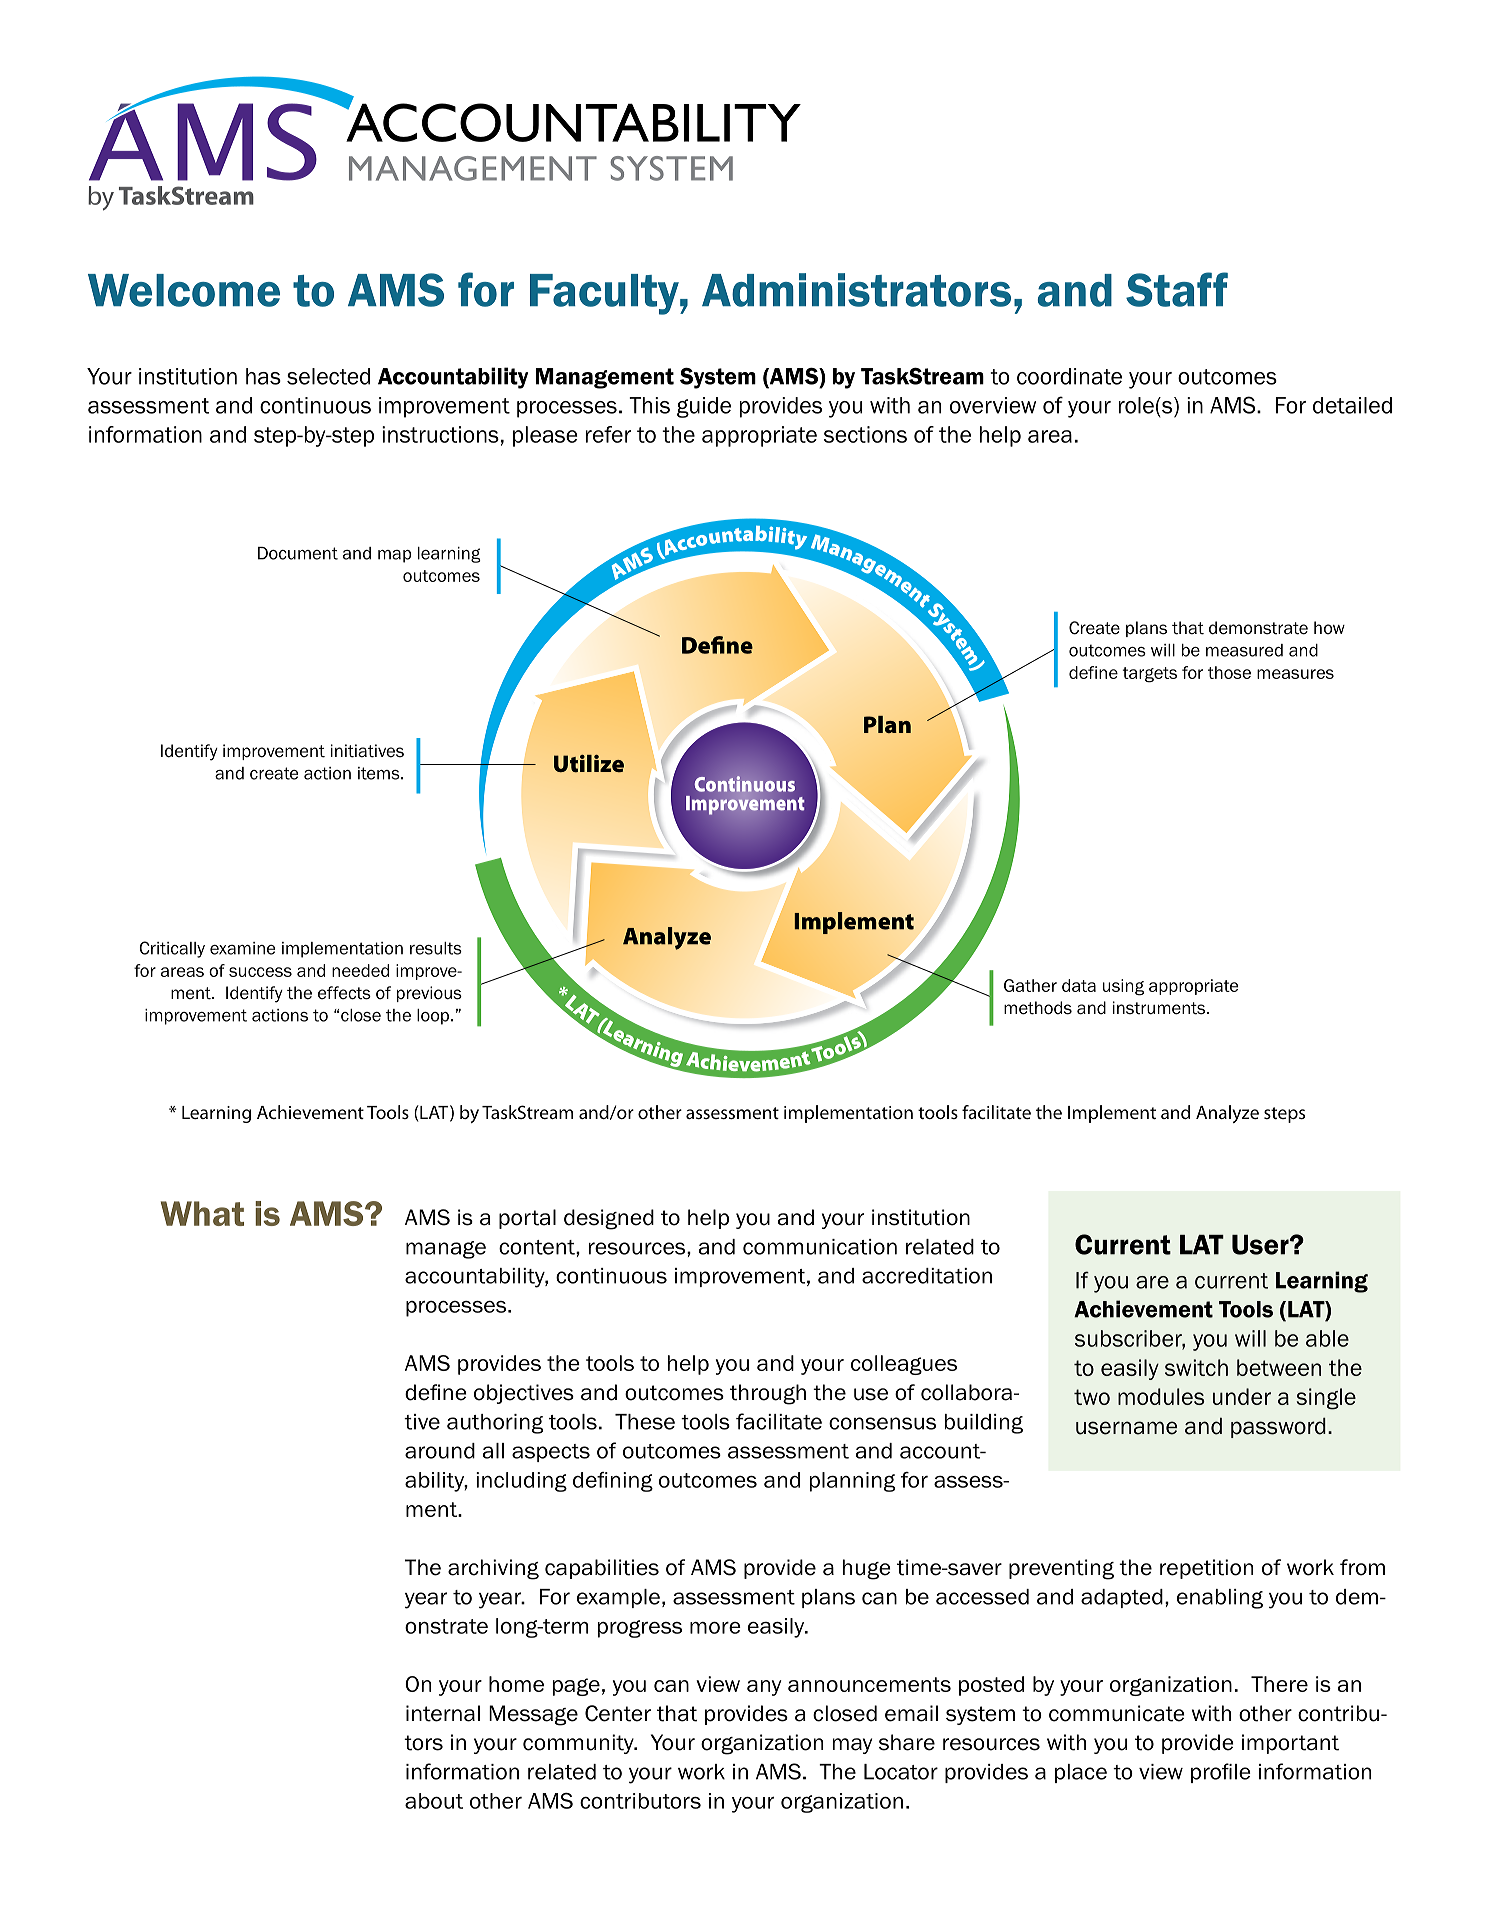  I want to click on examine, so click(242, 948).
